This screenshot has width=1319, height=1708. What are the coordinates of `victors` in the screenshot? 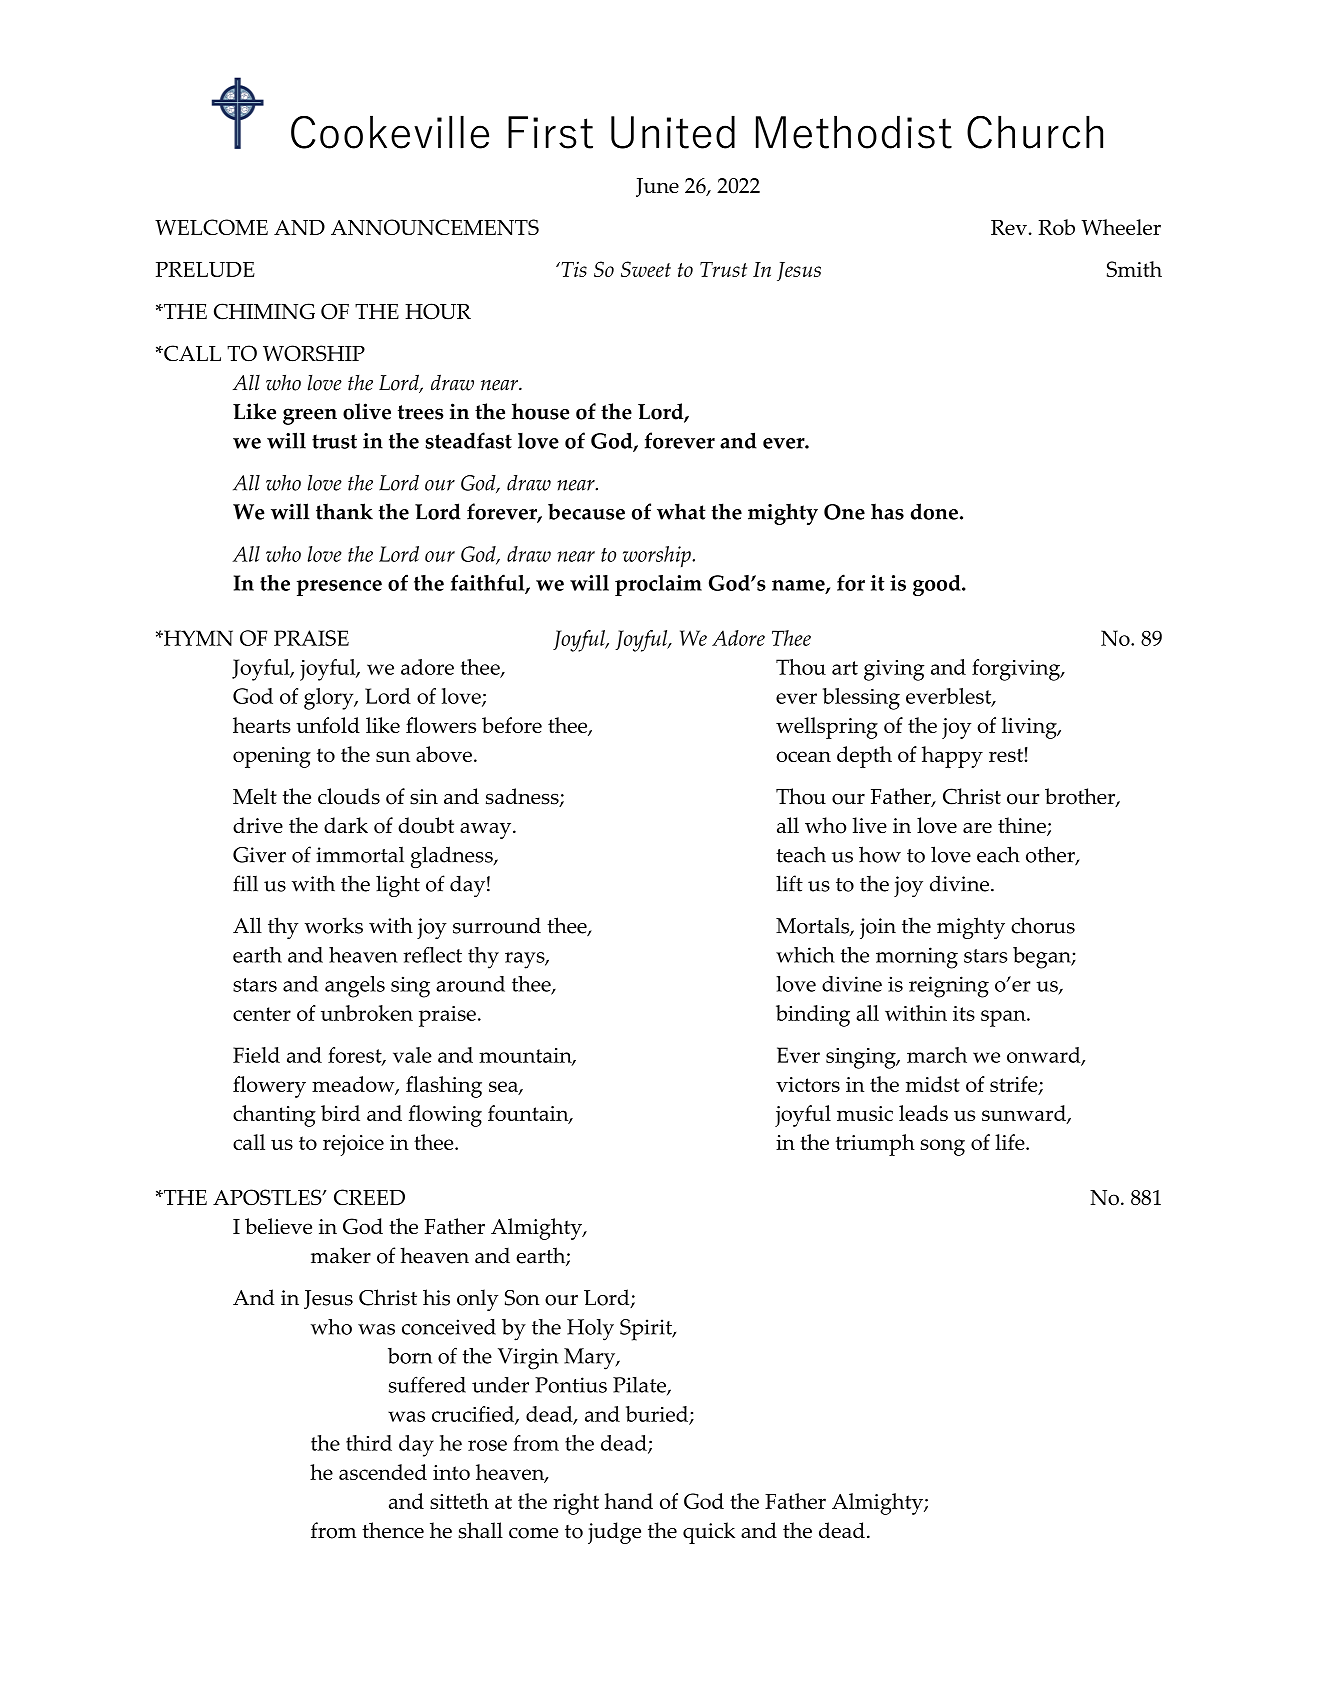 It's located at (808, 1084).
